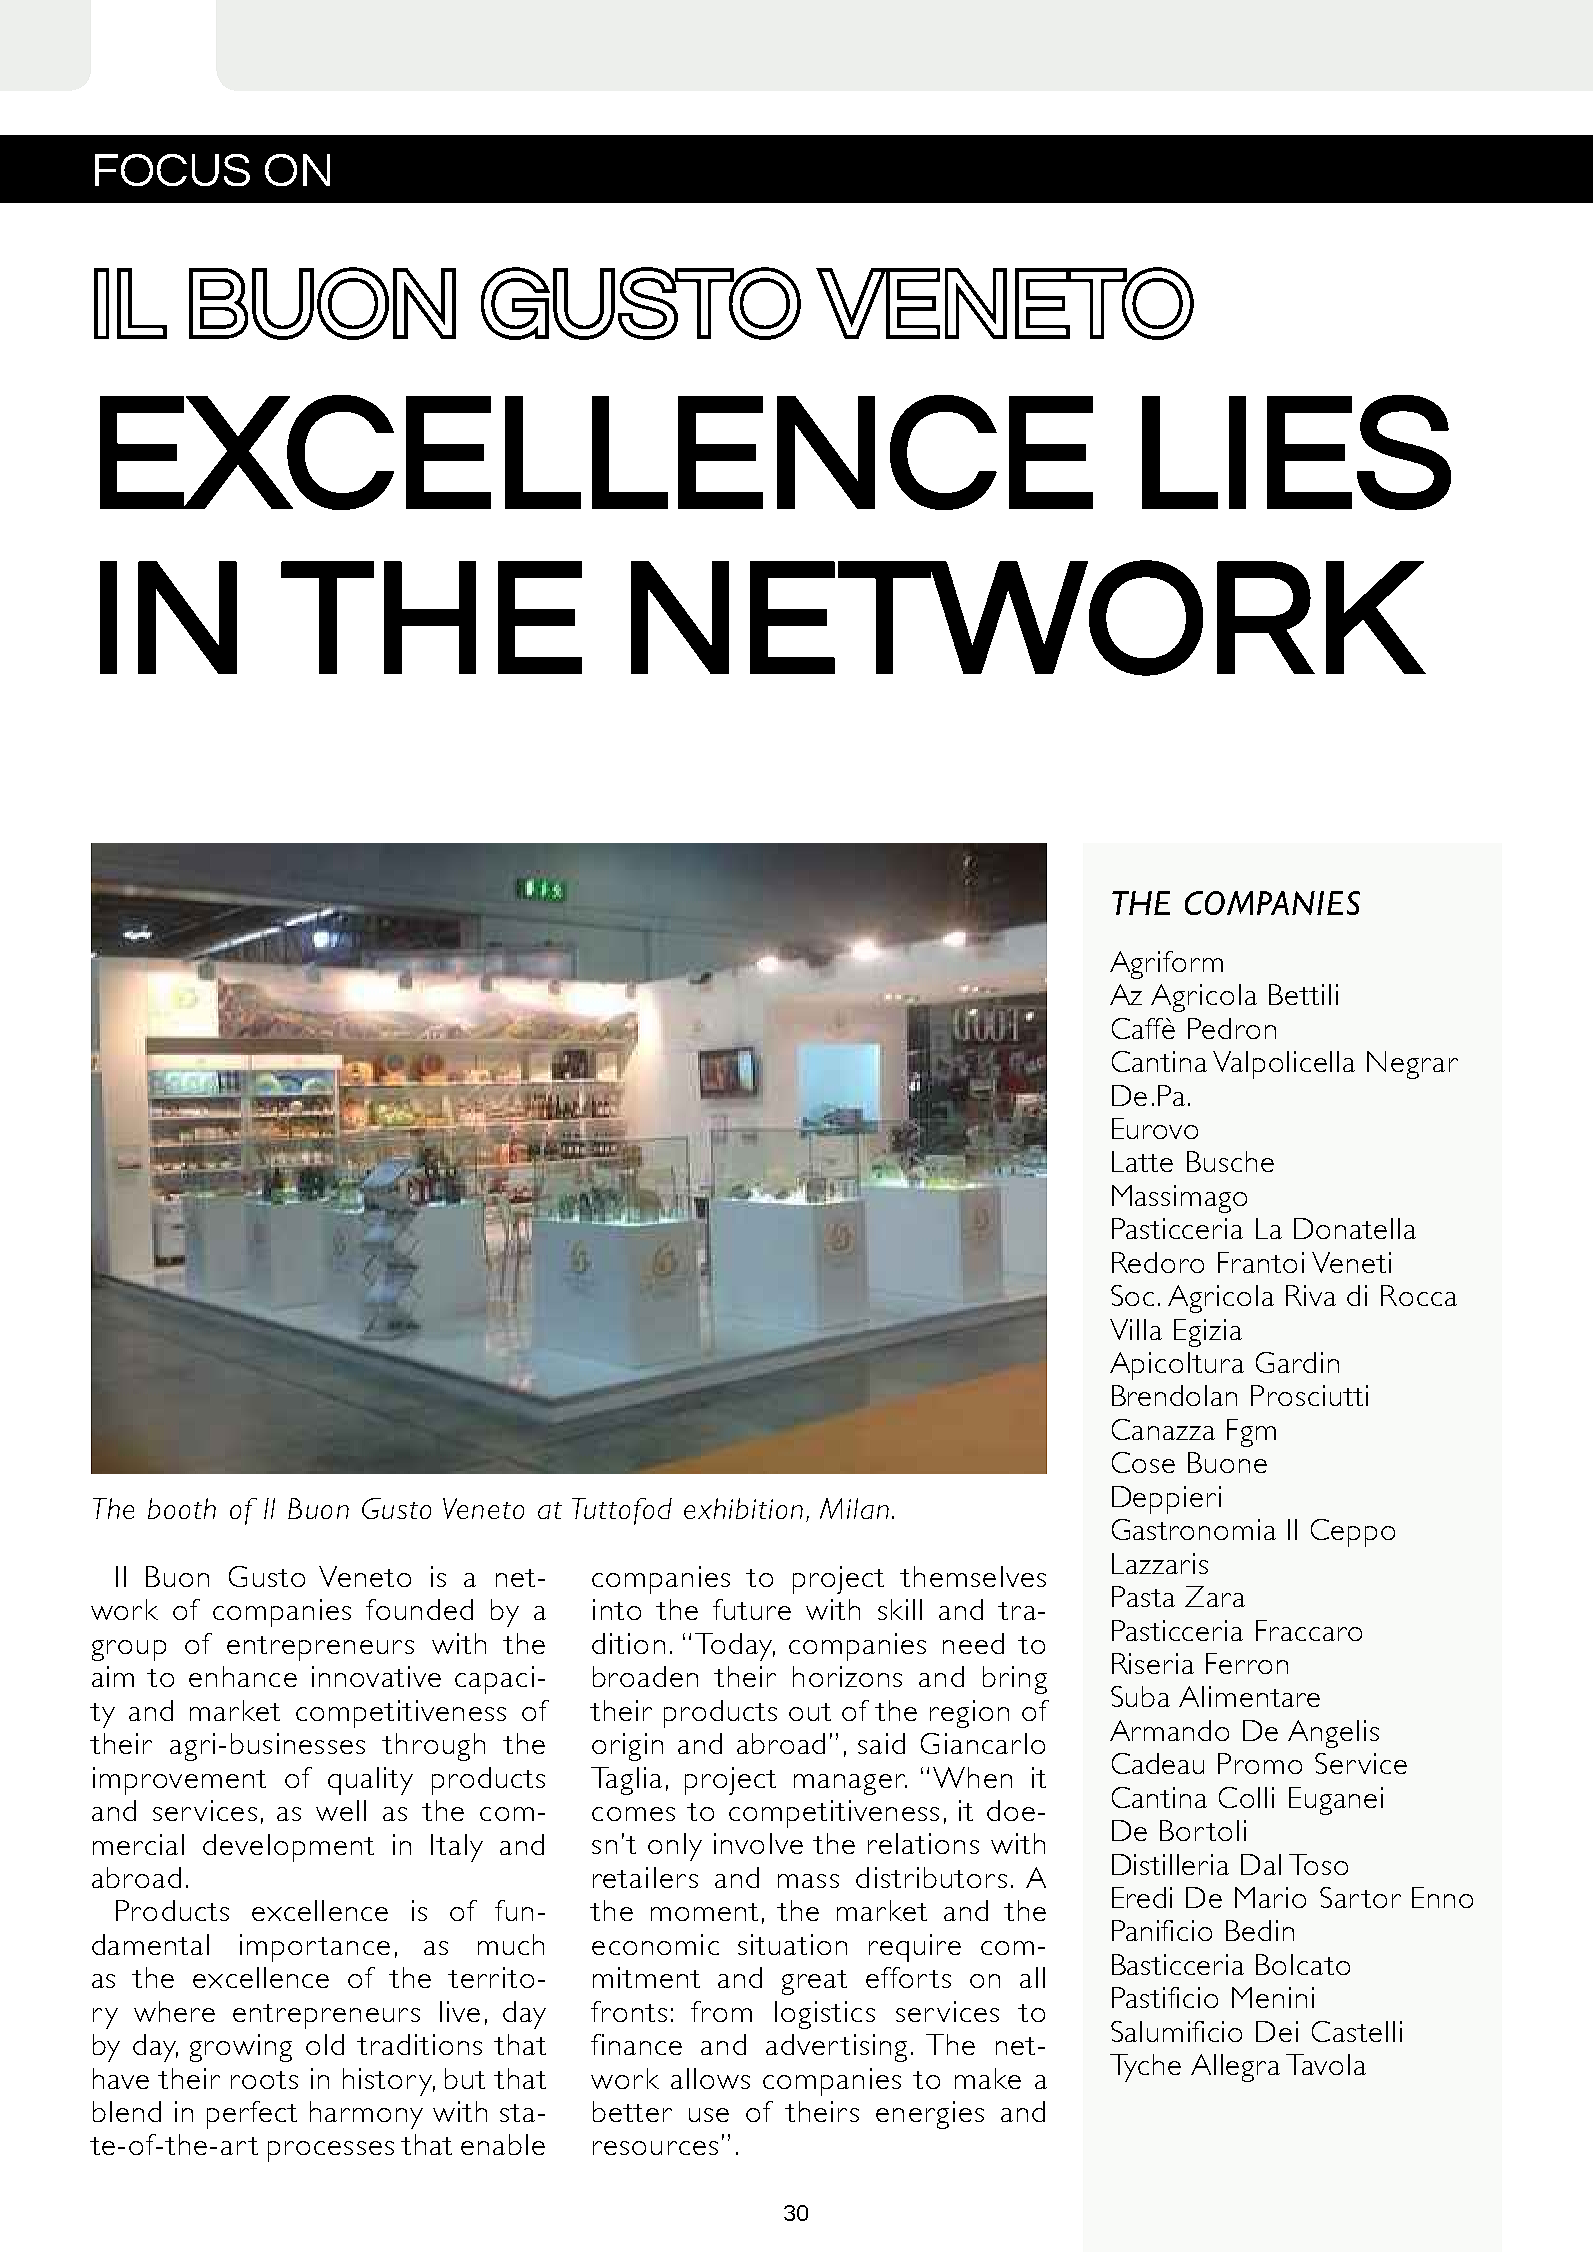  What do you see at coordinates (854, 1508) in the screenshot?
I see `Milan` at bounding box center [854, 1508].
